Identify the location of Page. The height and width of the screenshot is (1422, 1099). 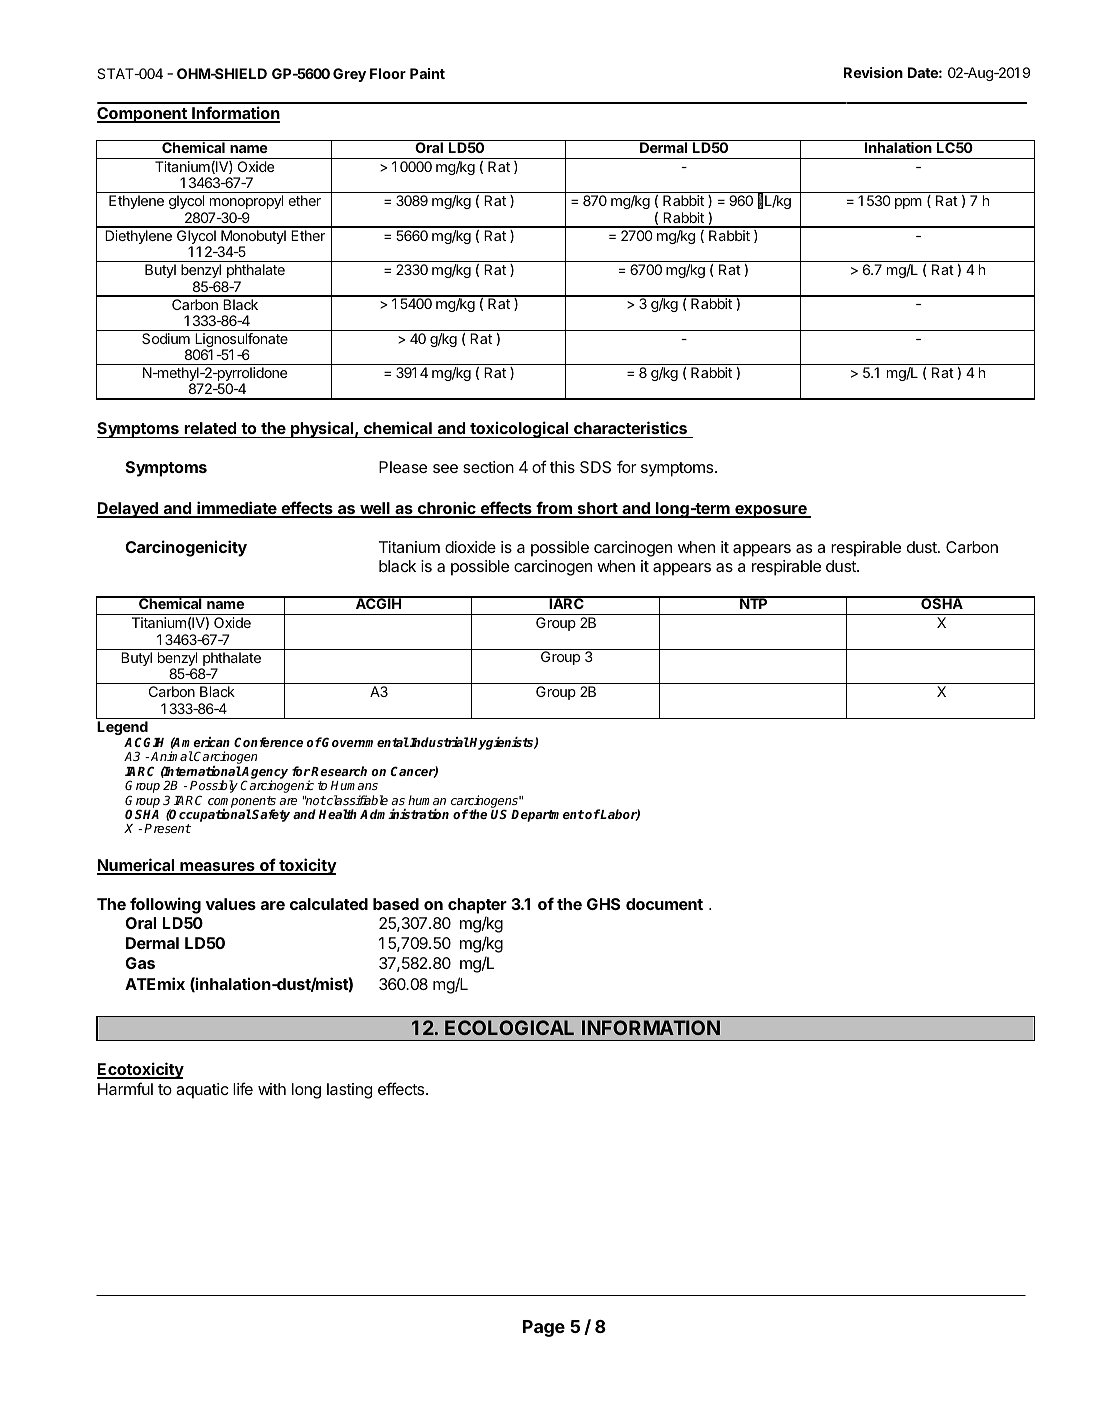
(544, 1328).
